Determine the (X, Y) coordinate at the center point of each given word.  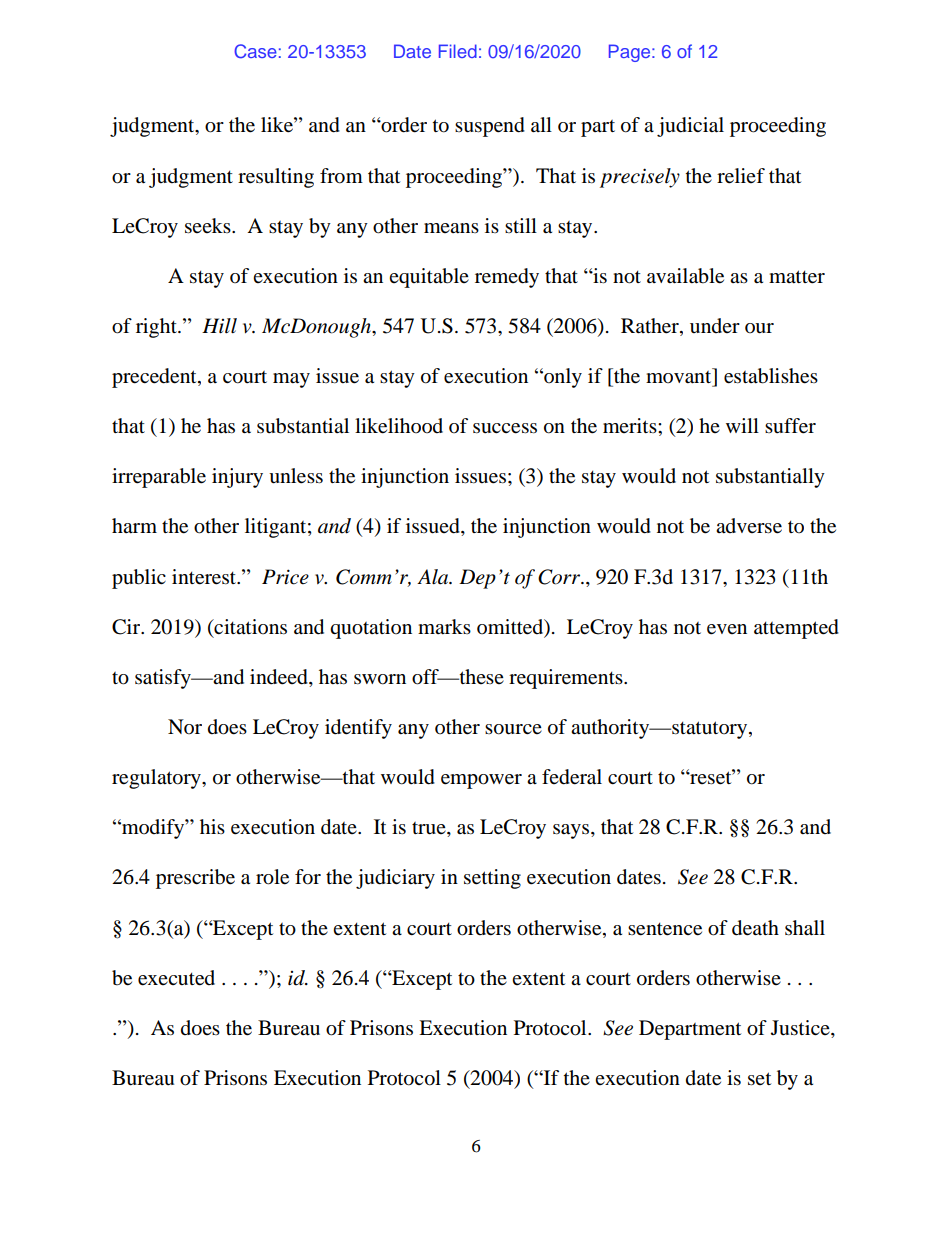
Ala (434, 577)
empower (481, 781)
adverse (749, 526)
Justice (801, 1029)
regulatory (157, 779)
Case (255, 51)
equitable (429, 278)
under (715, 325)
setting (492, 879)
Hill (219, 325)
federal (572, 777)
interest (205, 577)
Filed (458, 51)
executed (176, 978)
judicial (690, 127)
